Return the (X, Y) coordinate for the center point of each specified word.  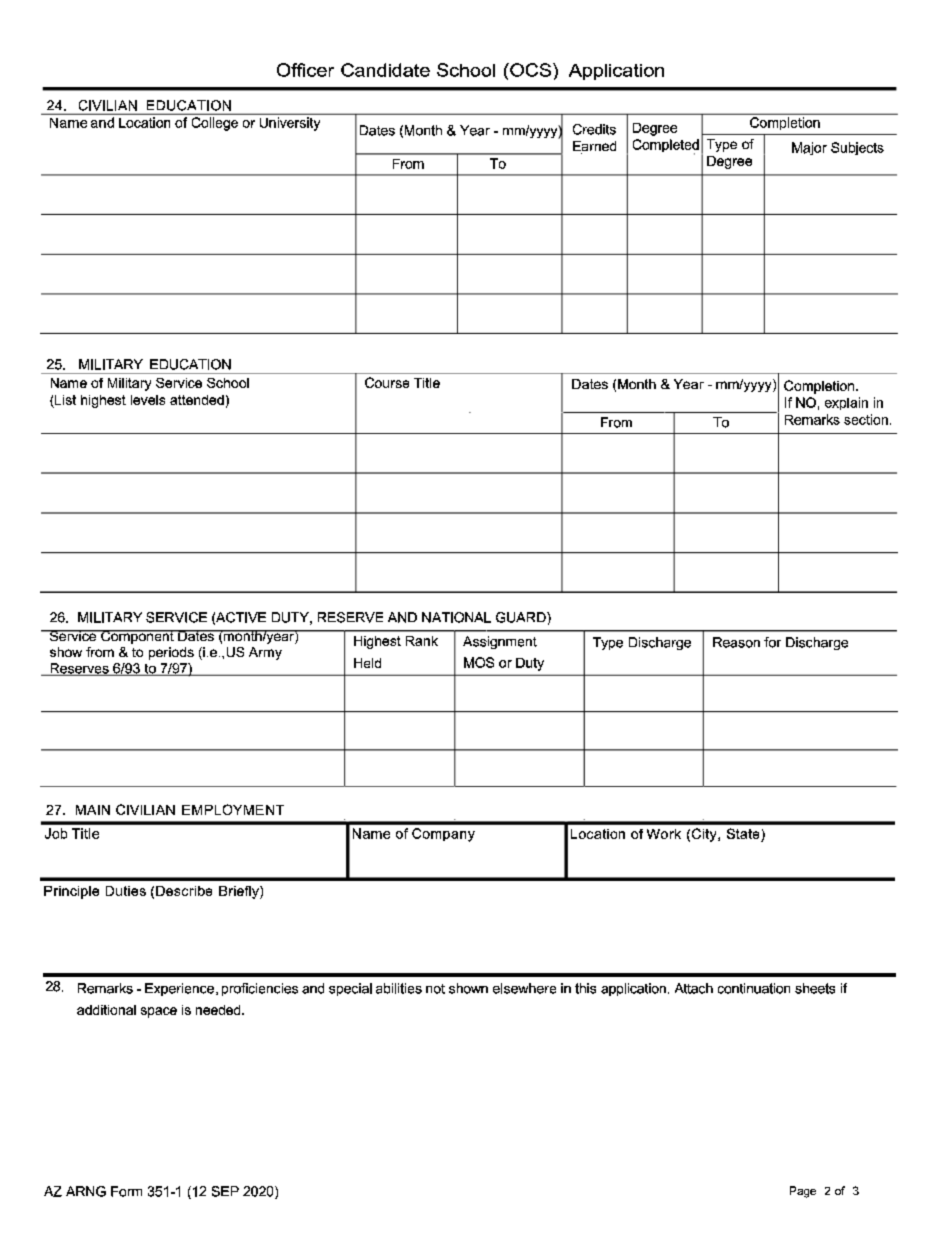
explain (846, 403)
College (215, 124)
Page (803, 1192)
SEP (225, 1191)
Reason (736, 642)
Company (443, 835)
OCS (531, 70)
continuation (754, 988)
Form (126, 1191)
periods (171, 653)
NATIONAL (456, 617)
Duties (126, 891)
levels (148, 400)
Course (387, 382)
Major (809, 148)
